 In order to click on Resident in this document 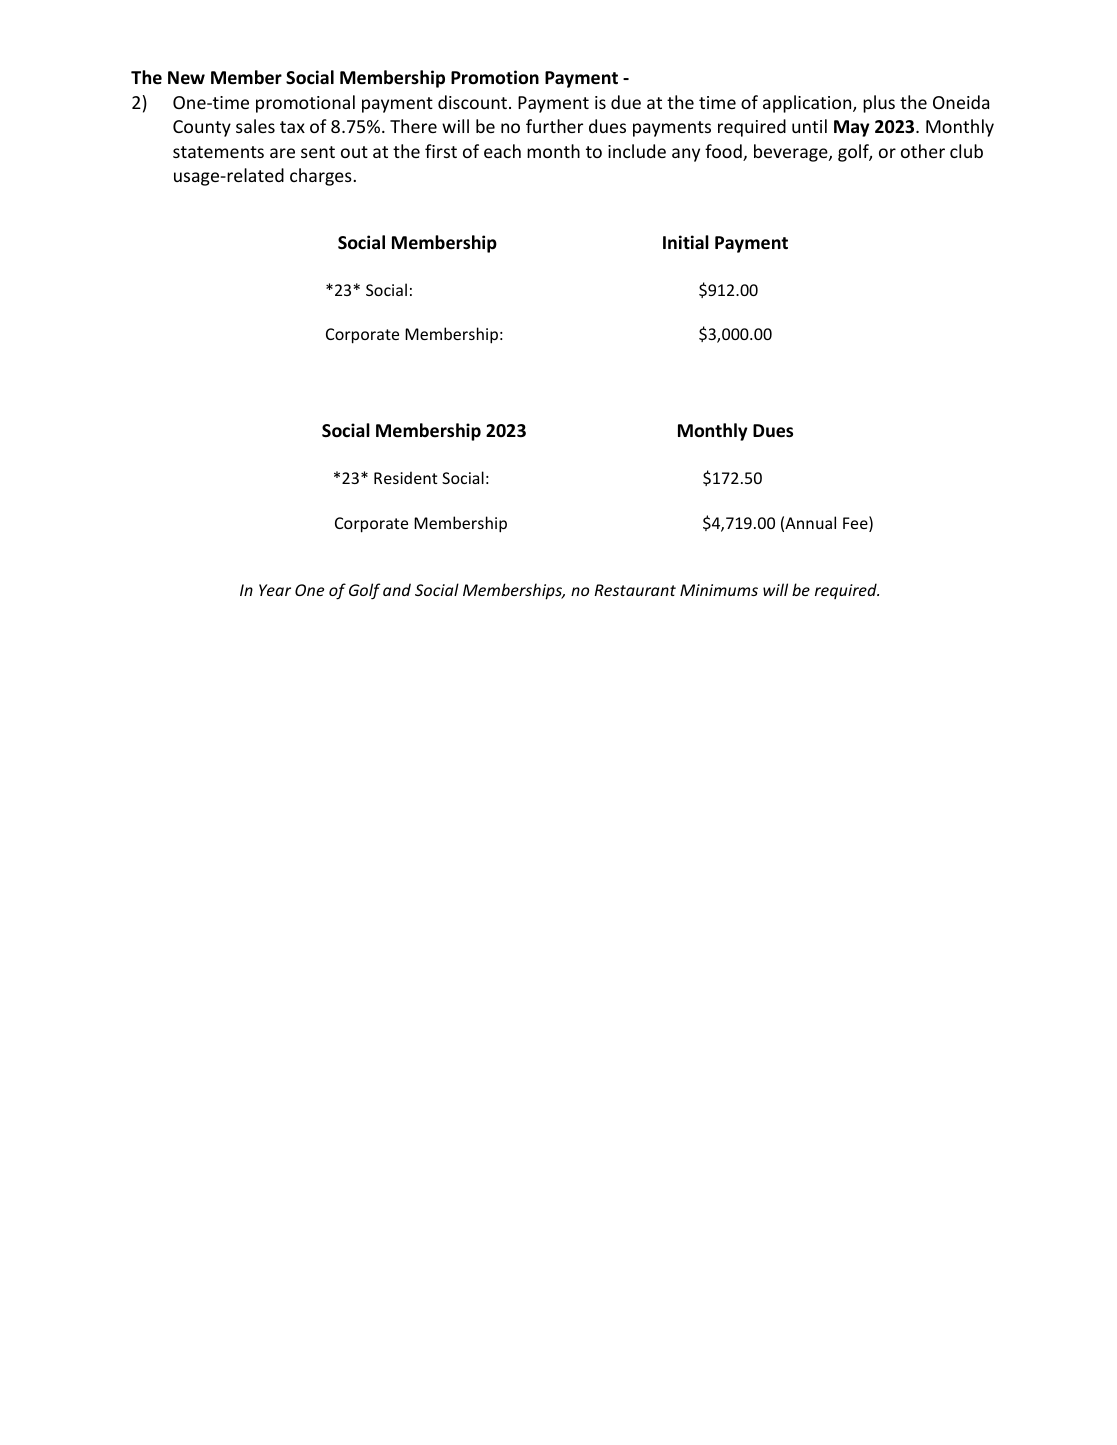, I will do `click(405, 477)`.
